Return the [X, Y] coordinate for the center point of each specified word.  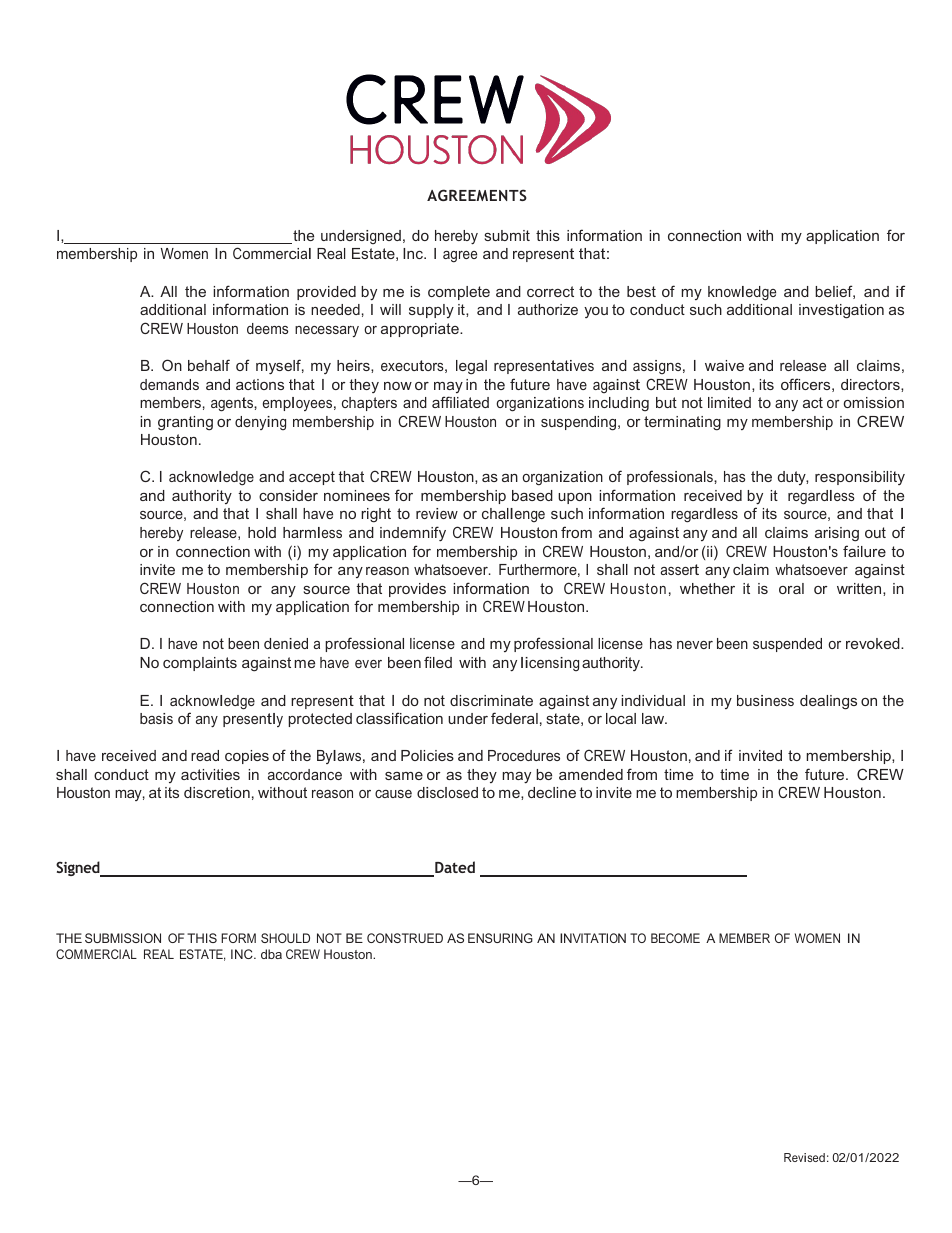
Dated [454, 868]
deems [267, 328]
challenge [513, 515]
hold [262, 532]
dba [271, 954]
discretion [217, 792]
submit [507, 235]
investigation [841, 311]
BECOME [675, 938]
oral [791, 588]
